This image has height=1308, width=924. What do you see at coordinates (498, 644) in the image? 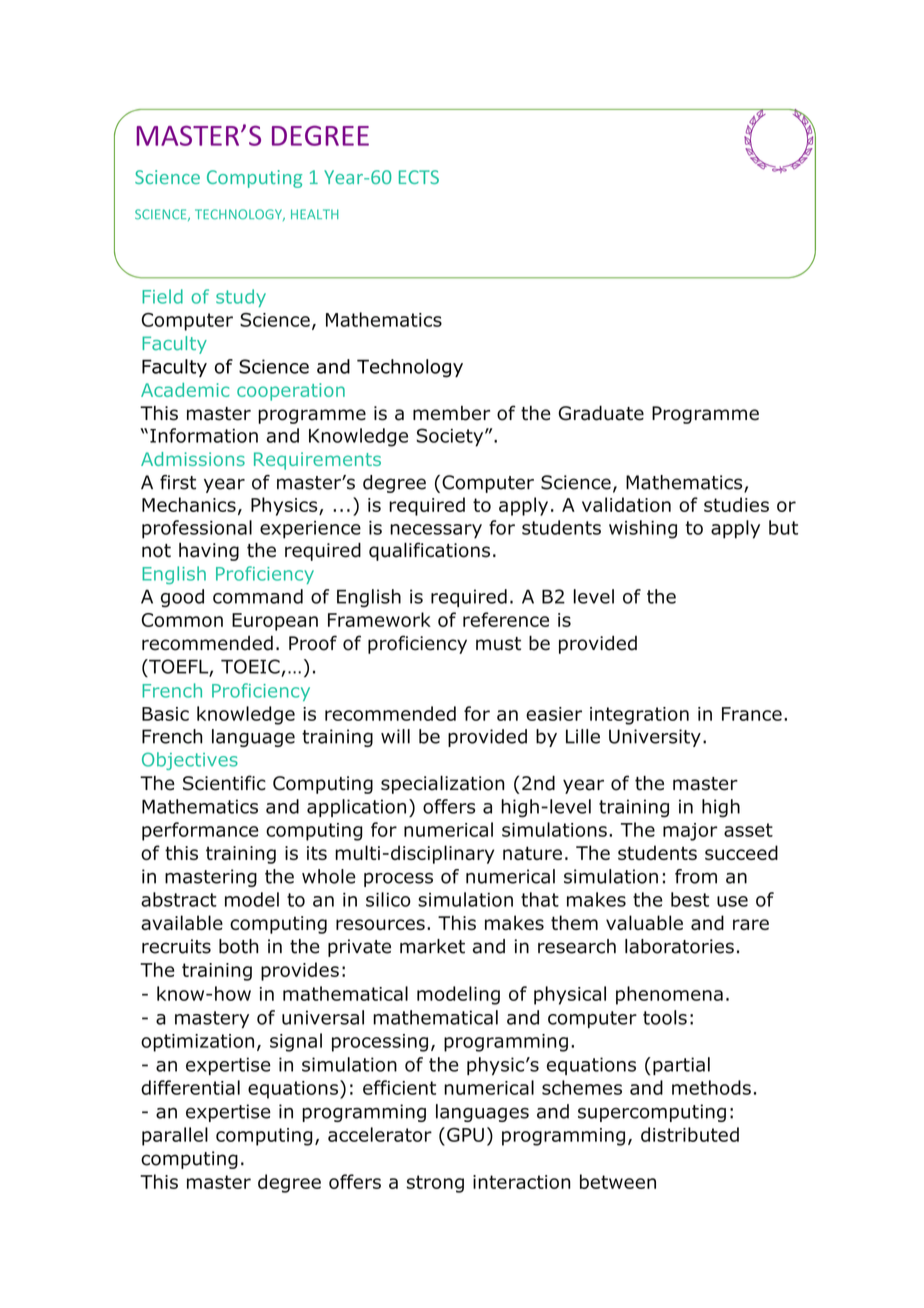
I see `must` at bounding box center [498, 644].
